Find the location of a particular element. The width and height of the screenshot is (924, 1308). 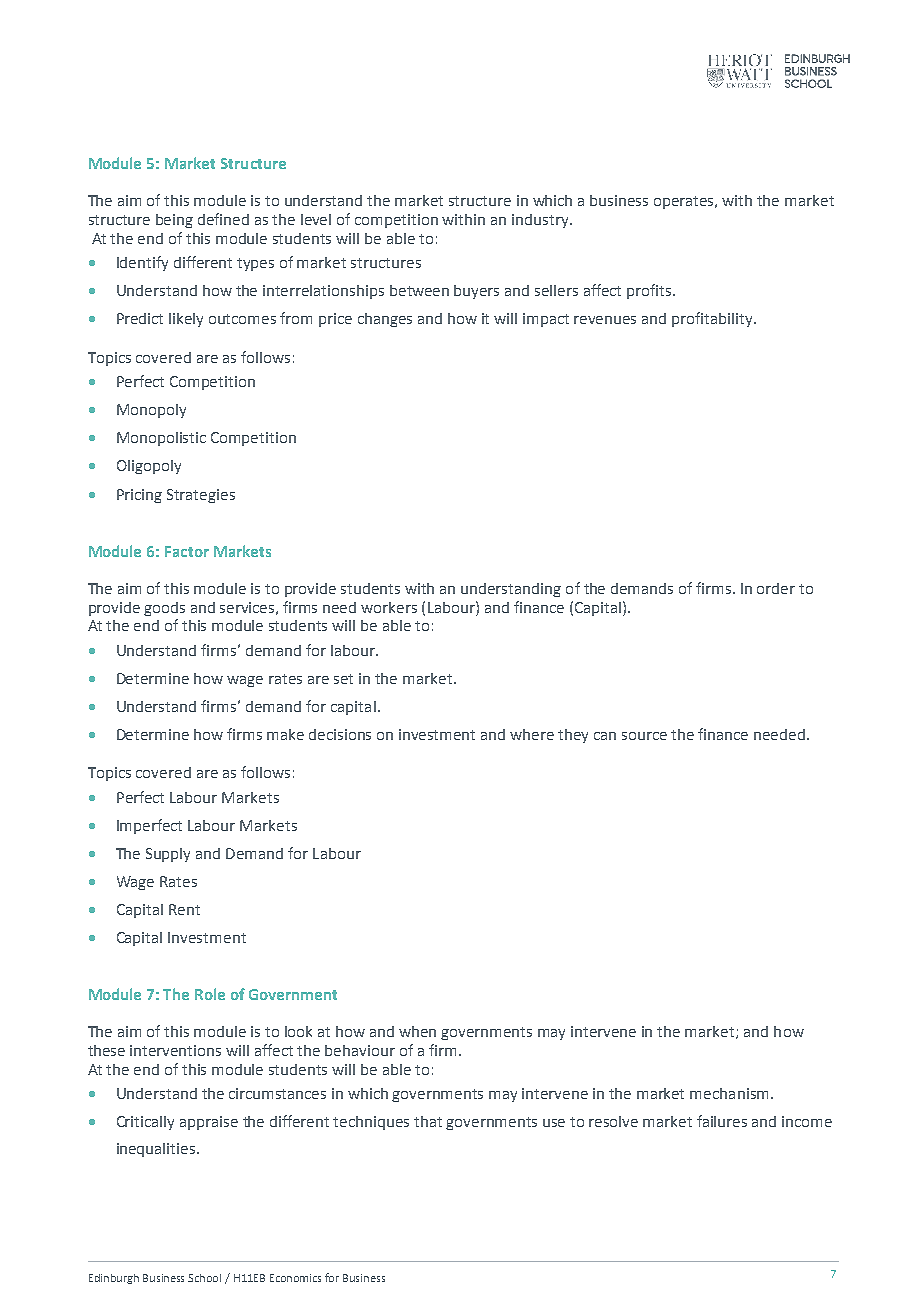

order is located at coordinates (776, 588).
